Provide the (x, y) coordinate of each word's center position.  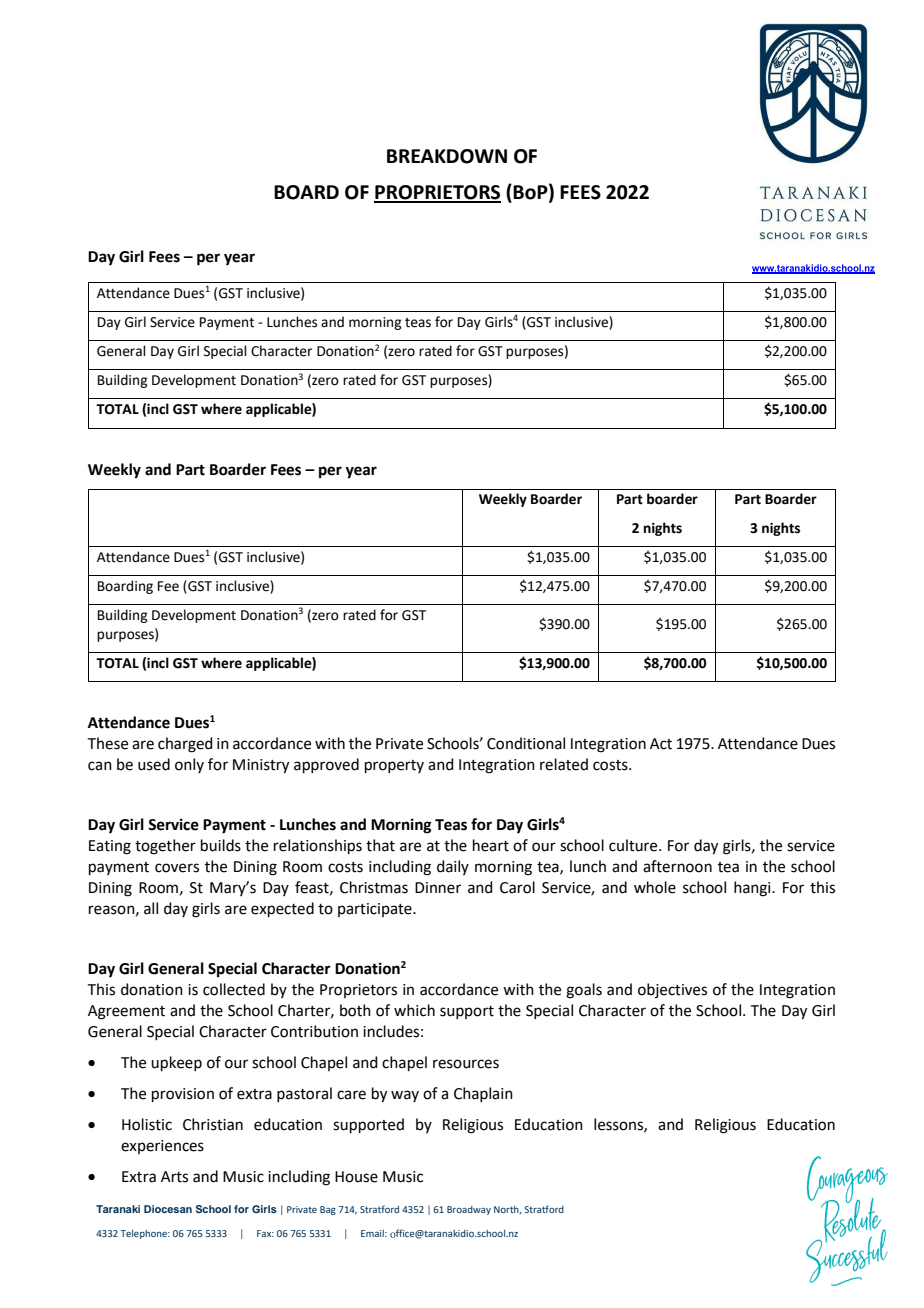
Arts (174, 1177)
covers (177, 868)
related (564, 764)
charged (185, 745)
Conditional (526, 743)
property (394, 766)
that (380, 845)
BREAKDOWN (447, 156)
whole (655, 887)
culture (634, 845)
